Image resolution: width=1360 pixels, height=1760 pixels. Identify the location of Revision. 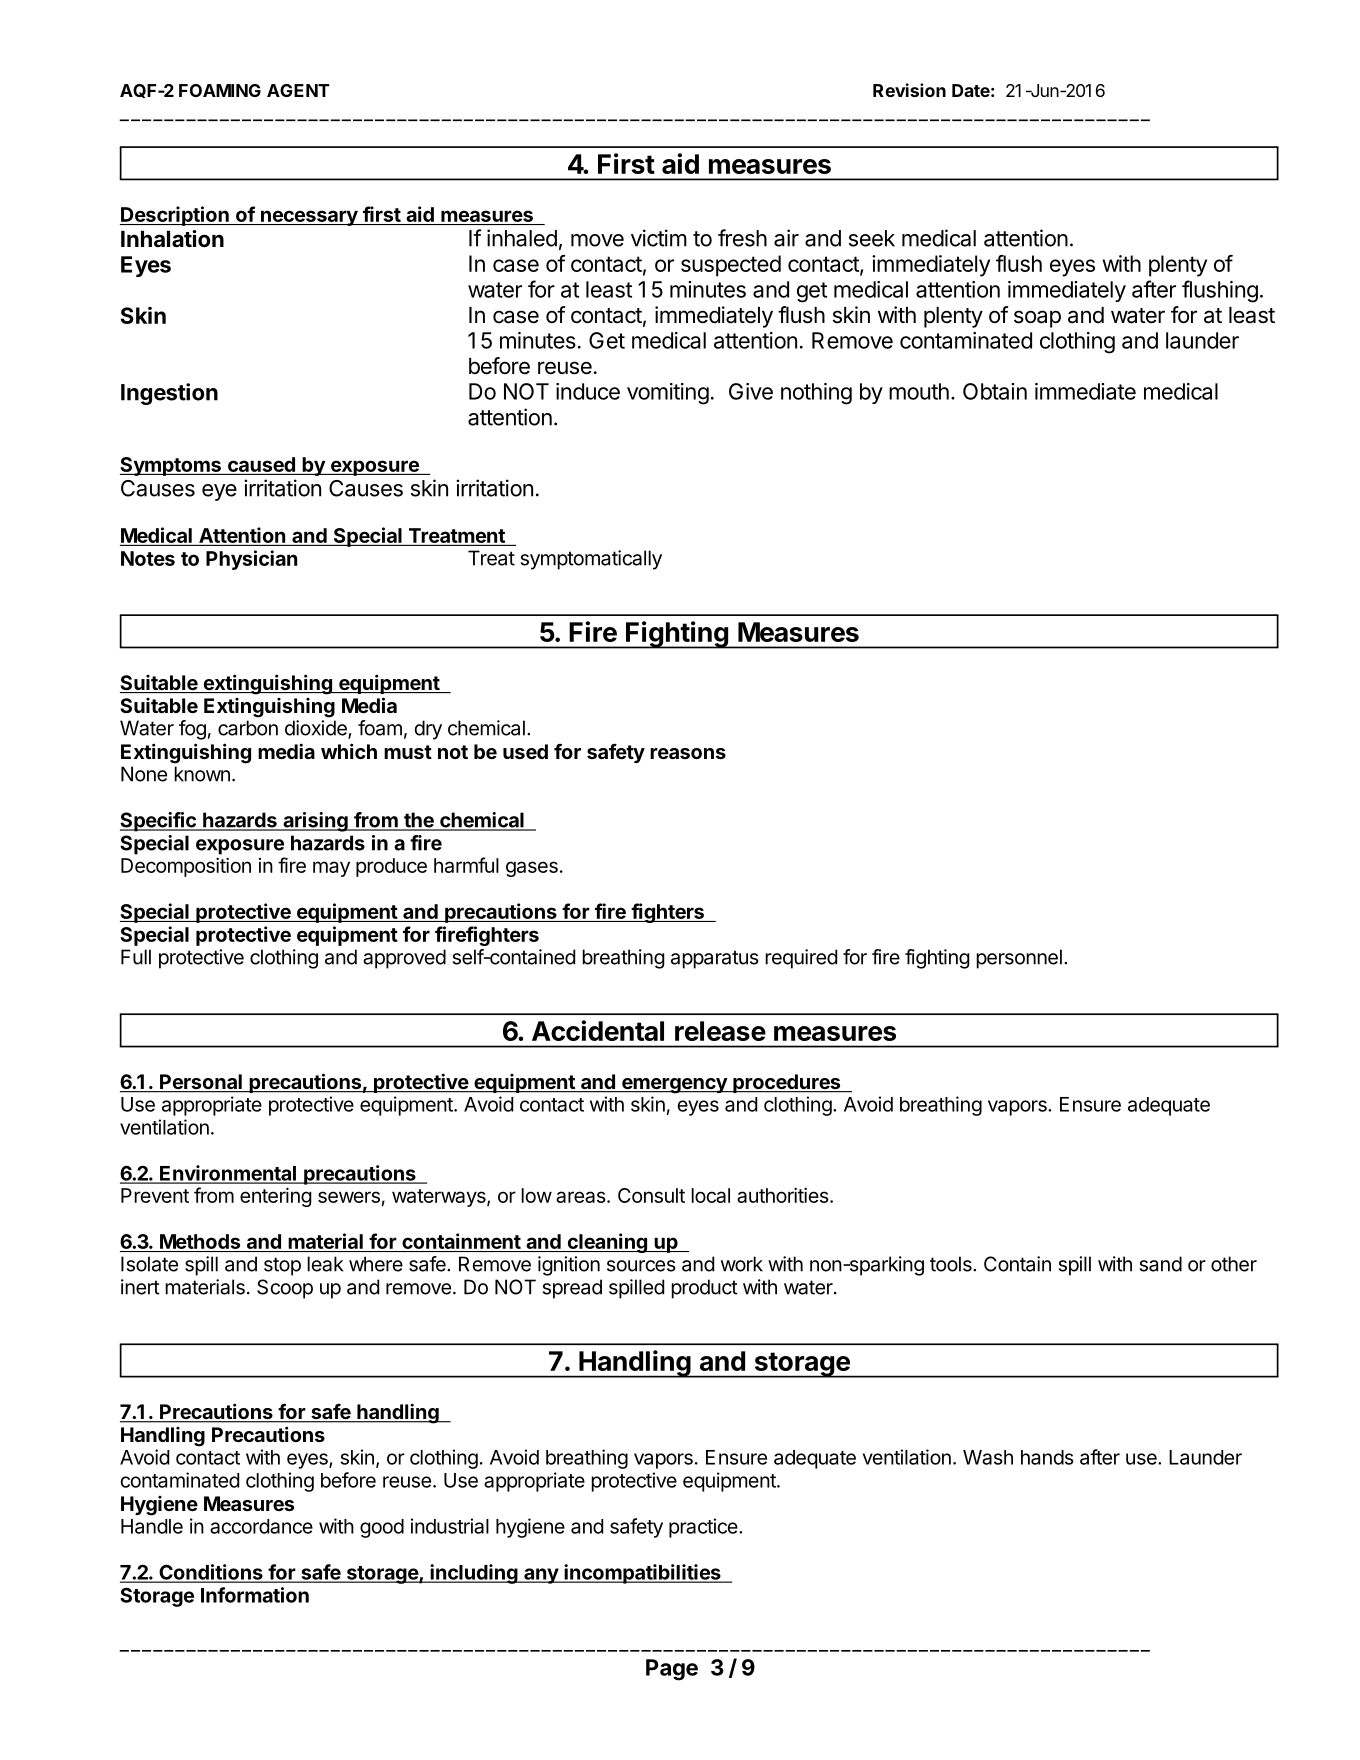
(909, 90).
